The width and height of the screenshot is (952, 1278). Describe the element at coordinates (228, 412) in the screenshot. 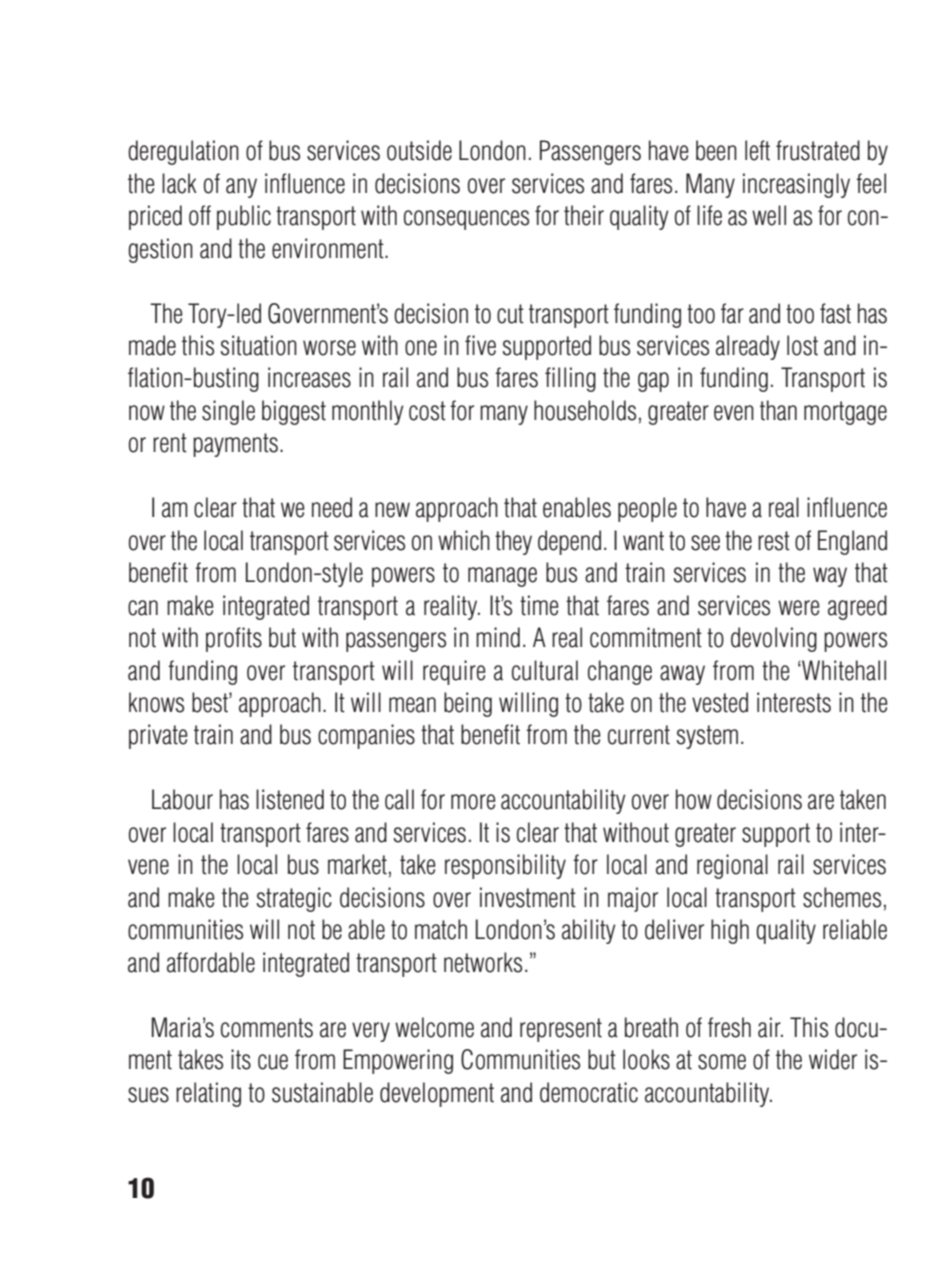

I see `single` at that location.
